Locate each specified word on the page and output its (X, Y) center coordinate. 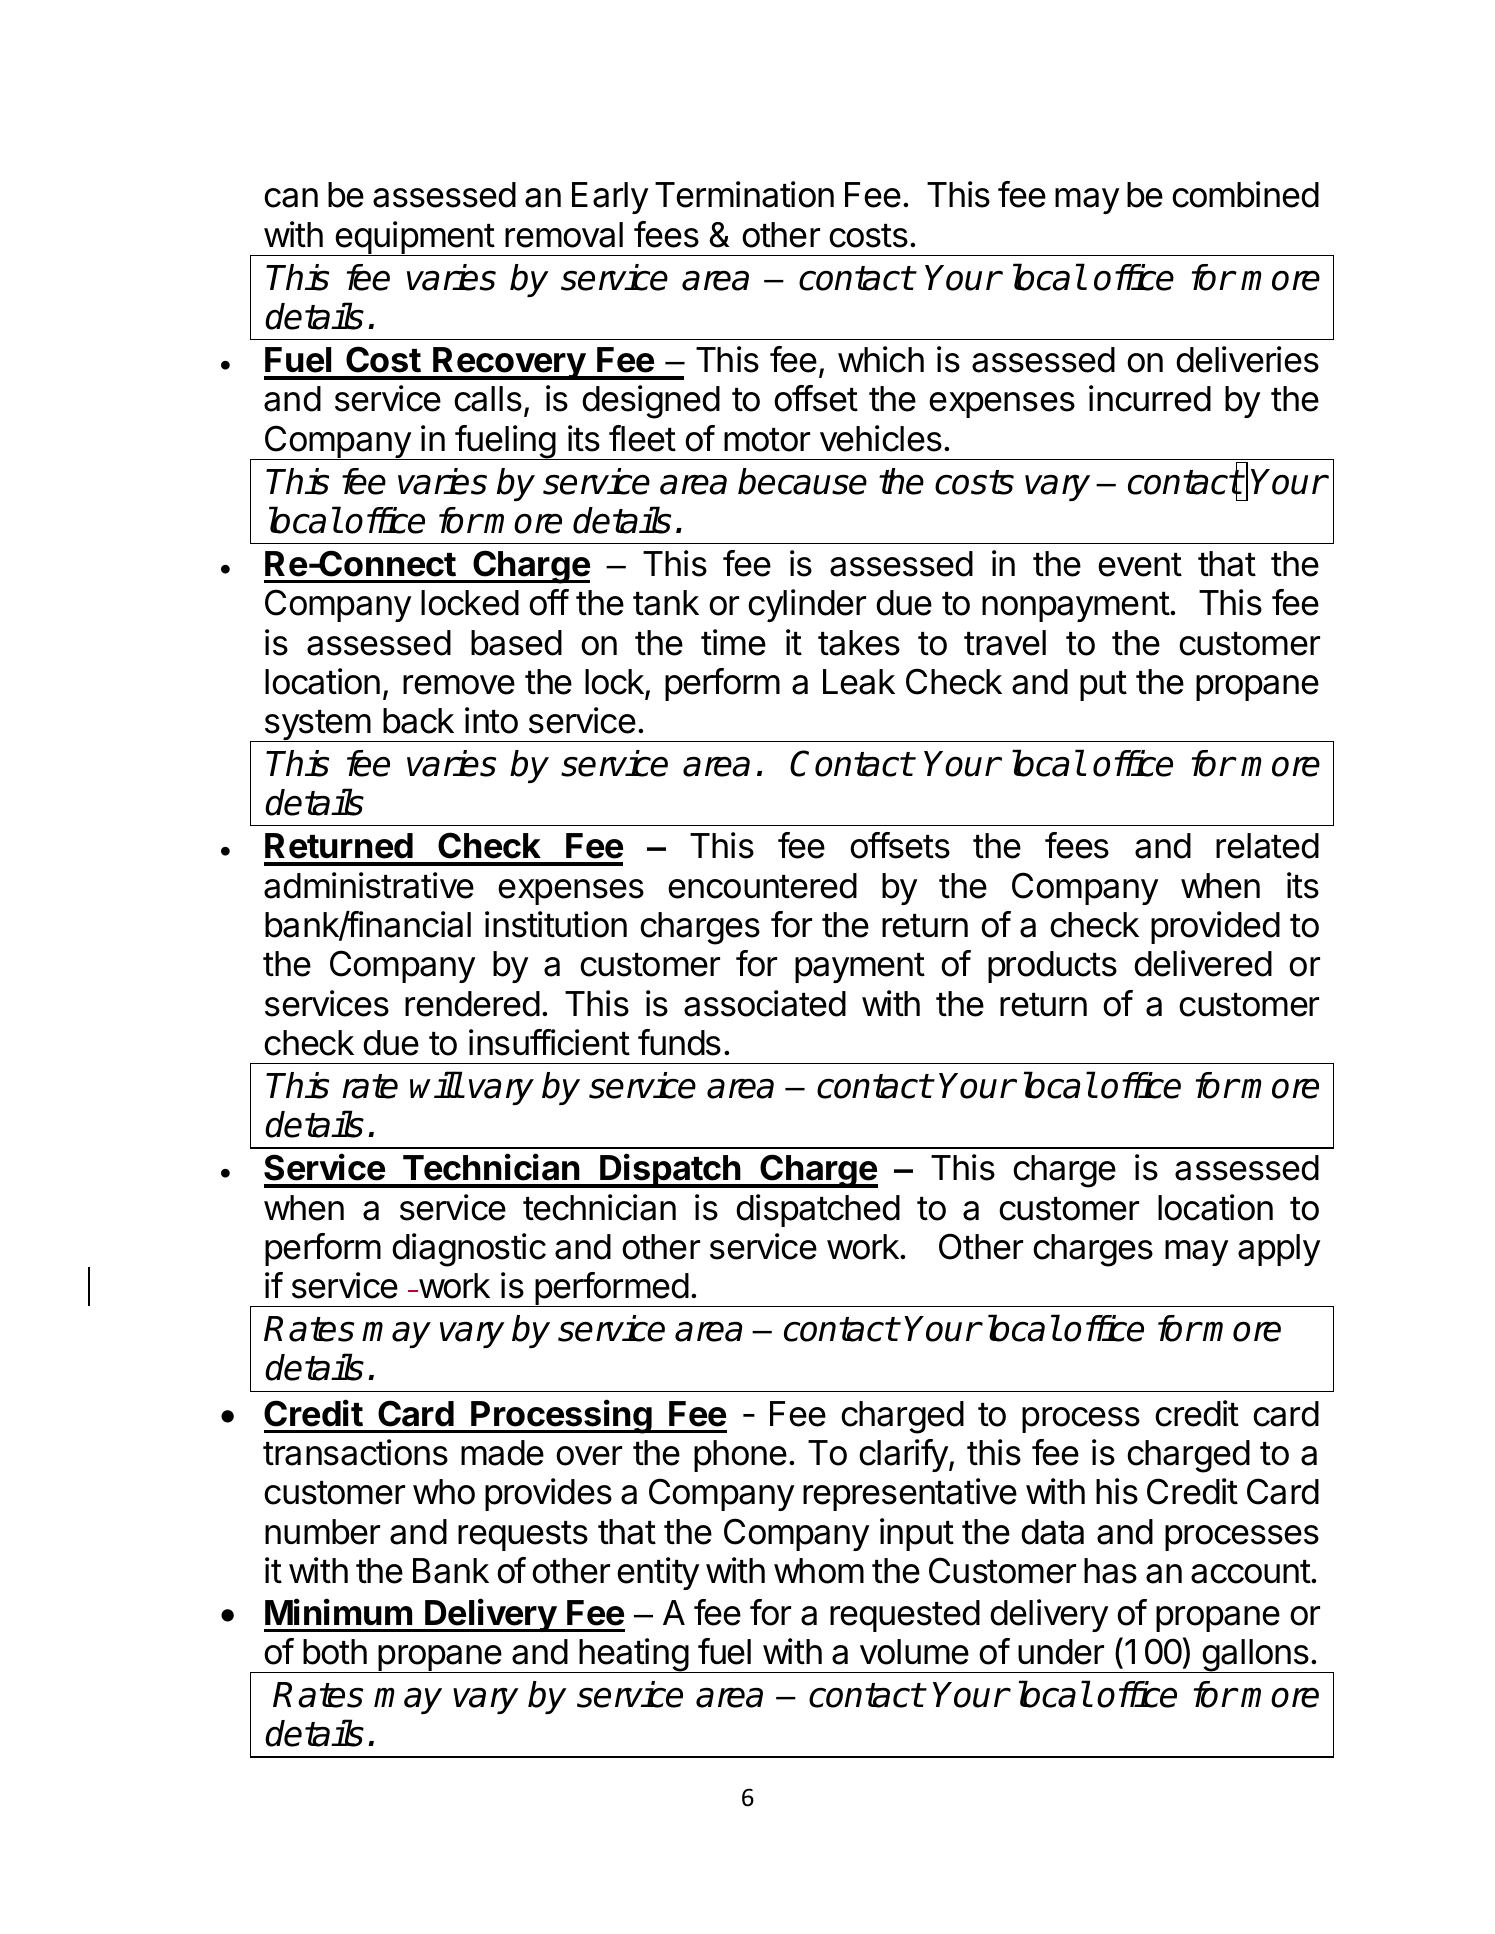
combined (1245, 194)
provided (1215, 927)
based (516, 643)
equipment (414, 238)
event (1140, 565)
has (1110, 1571)
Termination (744, 194)
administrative (369, 885)
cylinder (807, 605)
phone (740, 1456)
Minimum (338, 1612)
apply (1279, 1250)
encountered (762, 886)
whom (819, 1571)
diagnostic (469, 1250)
